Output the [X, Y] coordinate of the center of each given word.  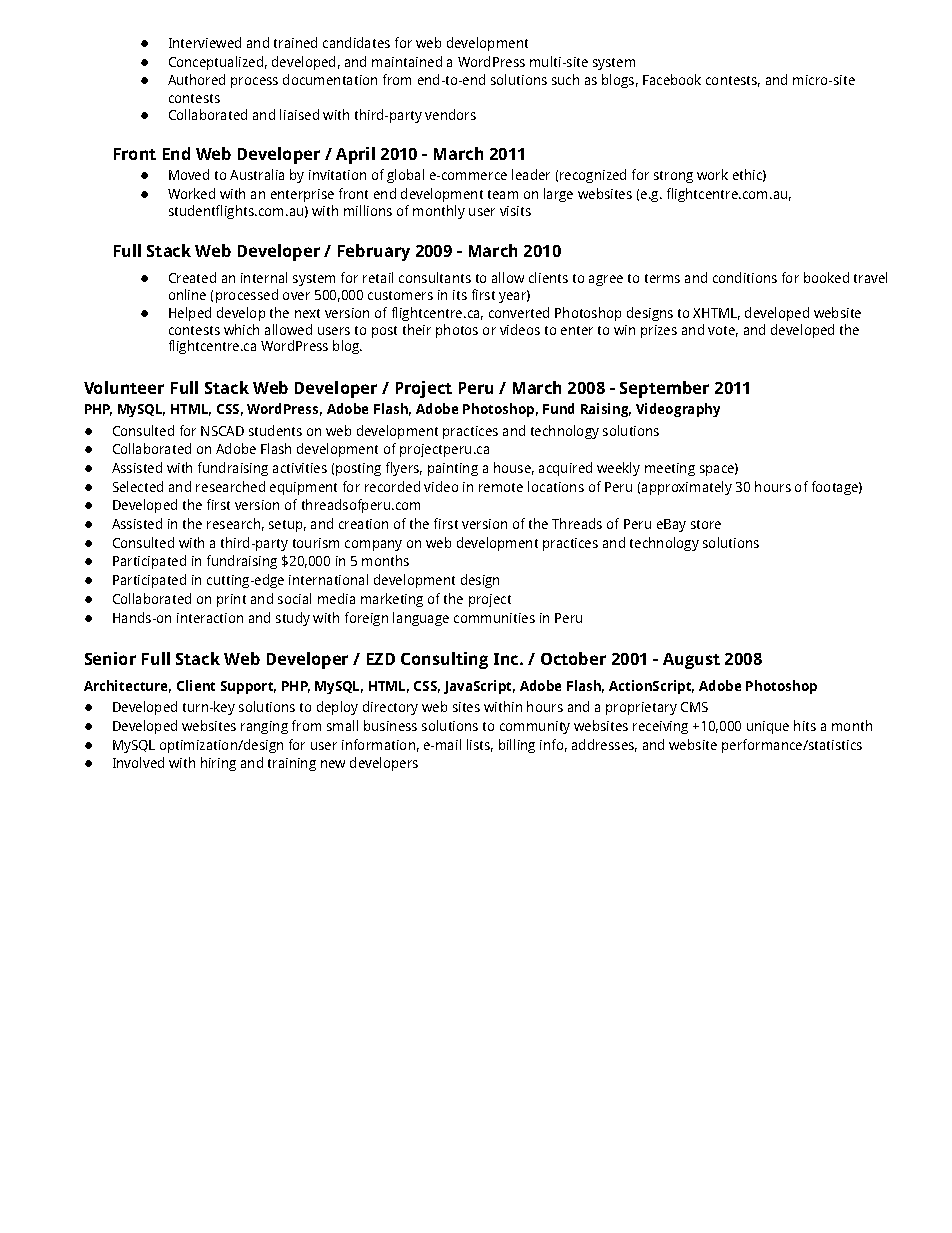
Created [192, 277]
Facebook [672, 79]
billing [517, 746]
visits [515, 211]
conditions [745, 277]
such [565, 79]
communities [494, 618]
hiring [218, 764]
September [664, 389]
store [706, 524]
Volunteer [124, 387]
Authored [196, 79]
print [231, 600]
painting [453, 469]
